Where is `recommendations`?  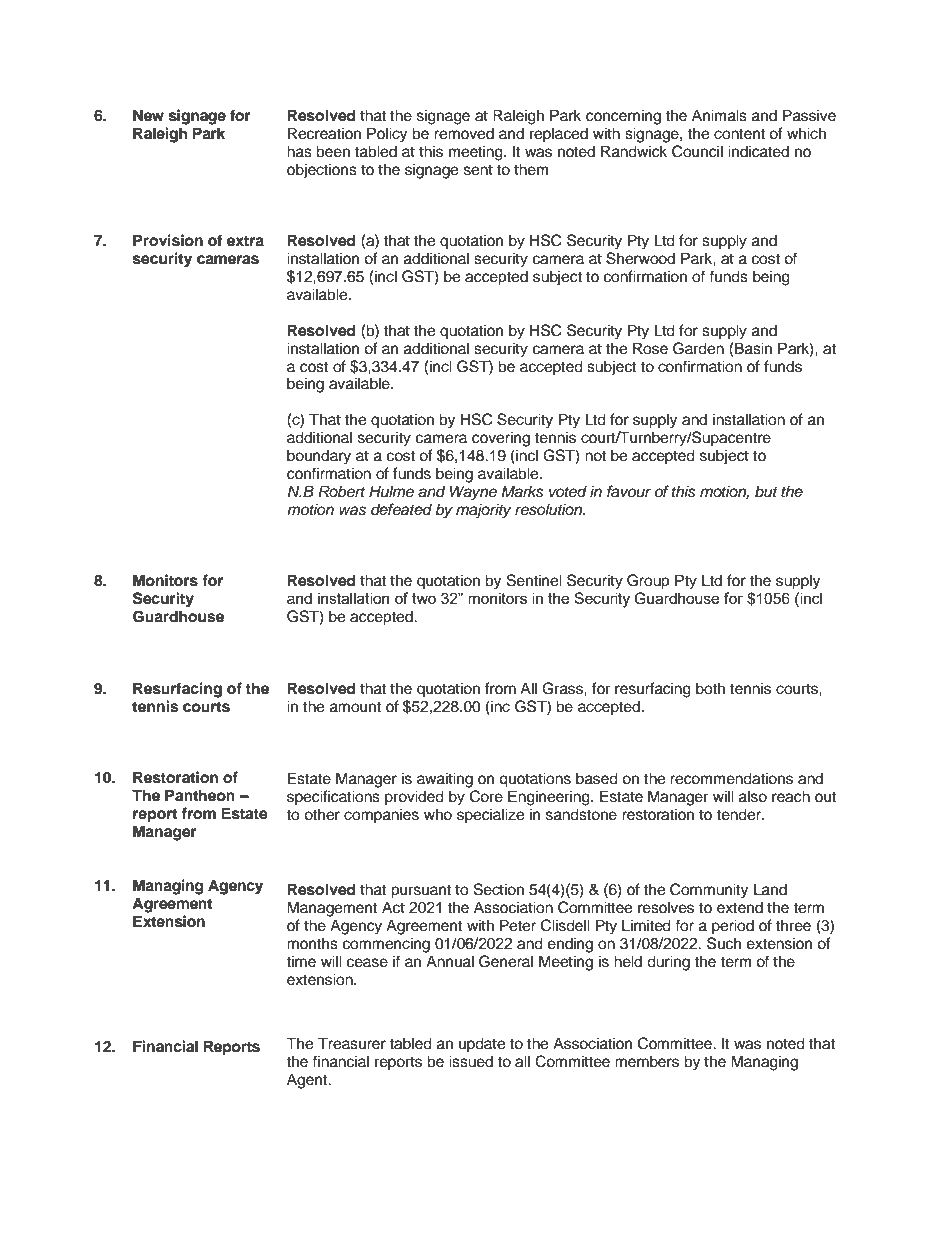 recommendations is located at coordinates (731, 778).
